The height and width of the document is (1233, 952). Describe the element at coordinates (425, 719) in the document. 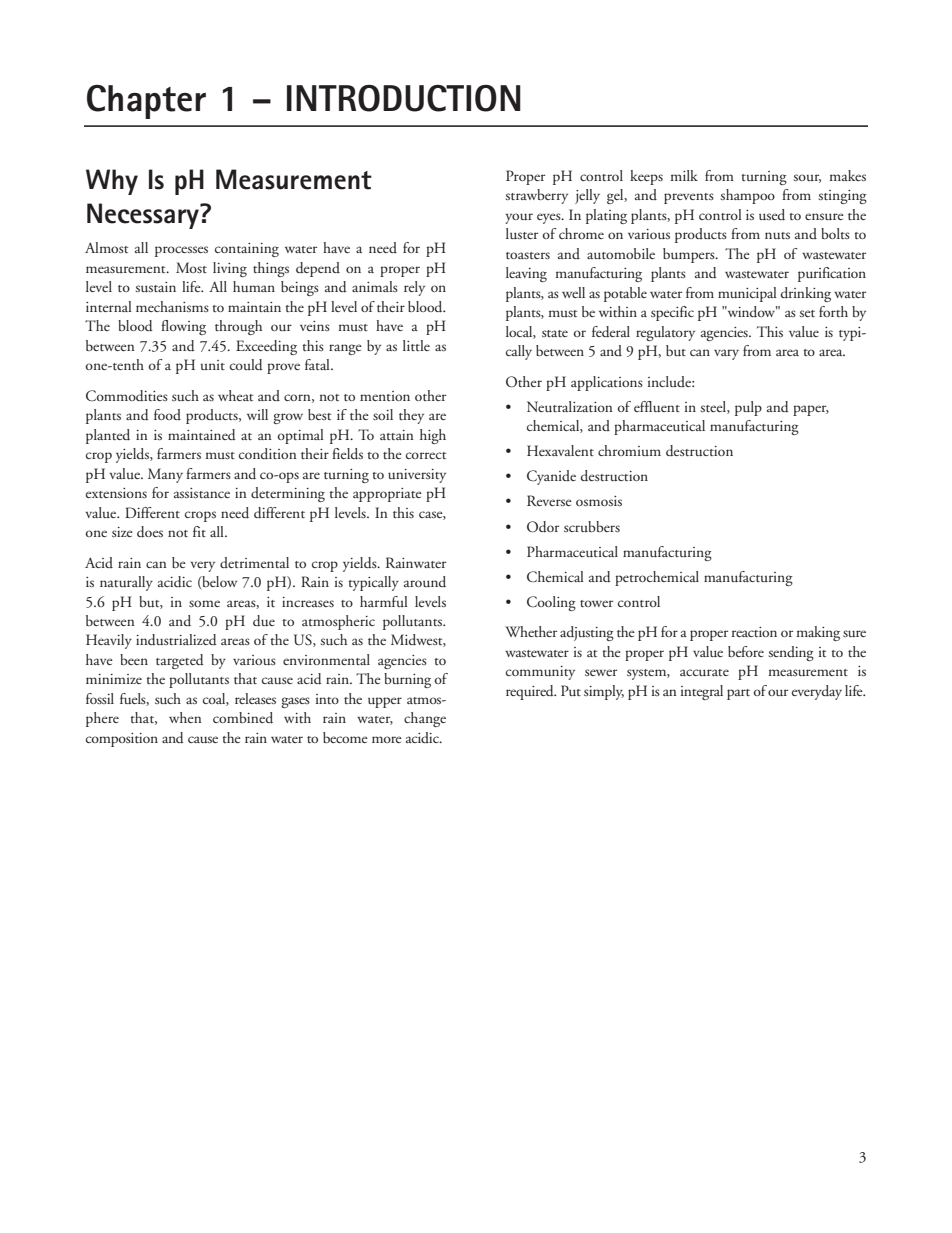

I see `change` at that location.
